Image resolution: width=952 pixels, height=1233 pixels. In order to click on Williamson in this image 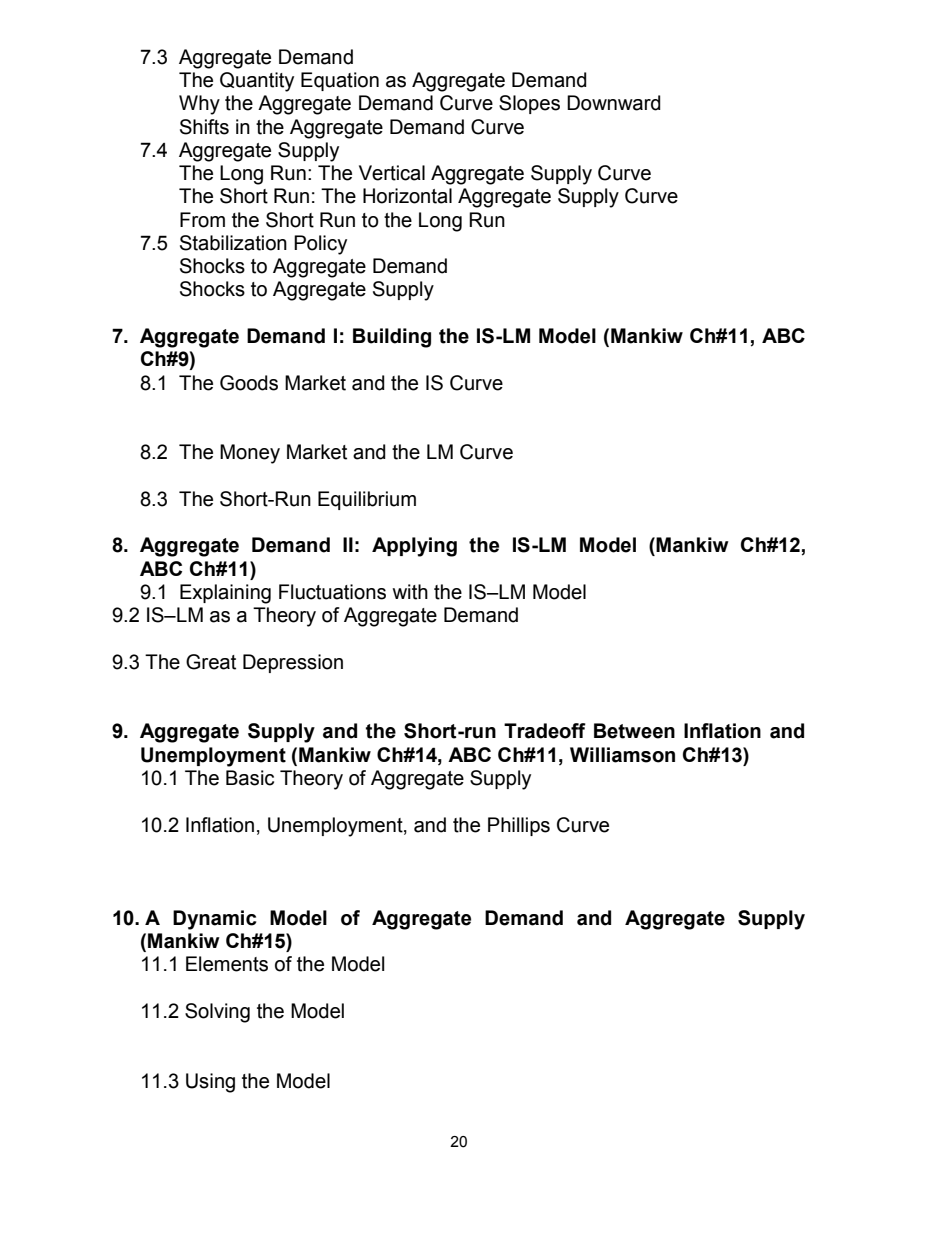, I will do `click(622, 755)`.
